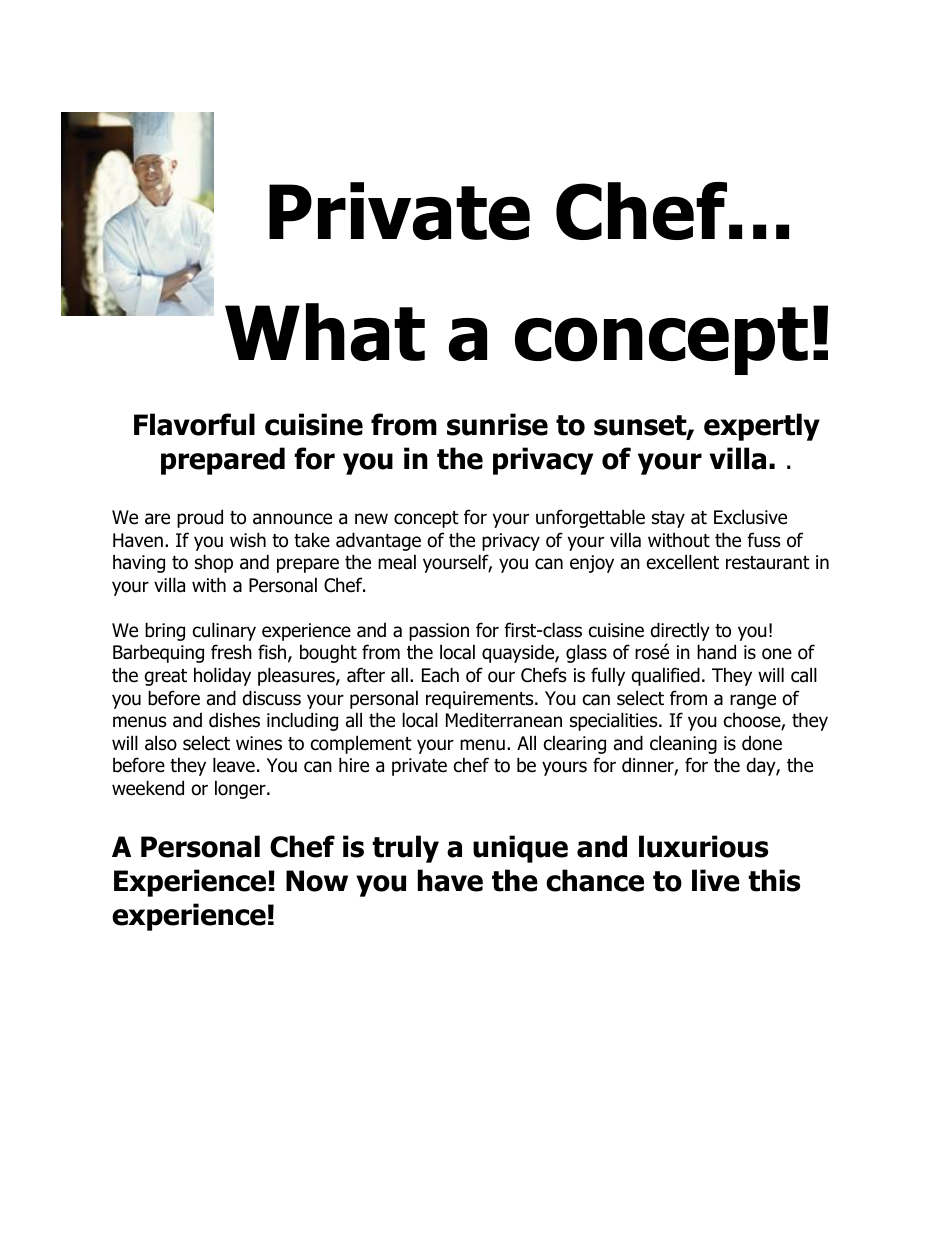 The width and height of the screenshot is (952, 1233). I want to click on proud, so click(200, 518).
